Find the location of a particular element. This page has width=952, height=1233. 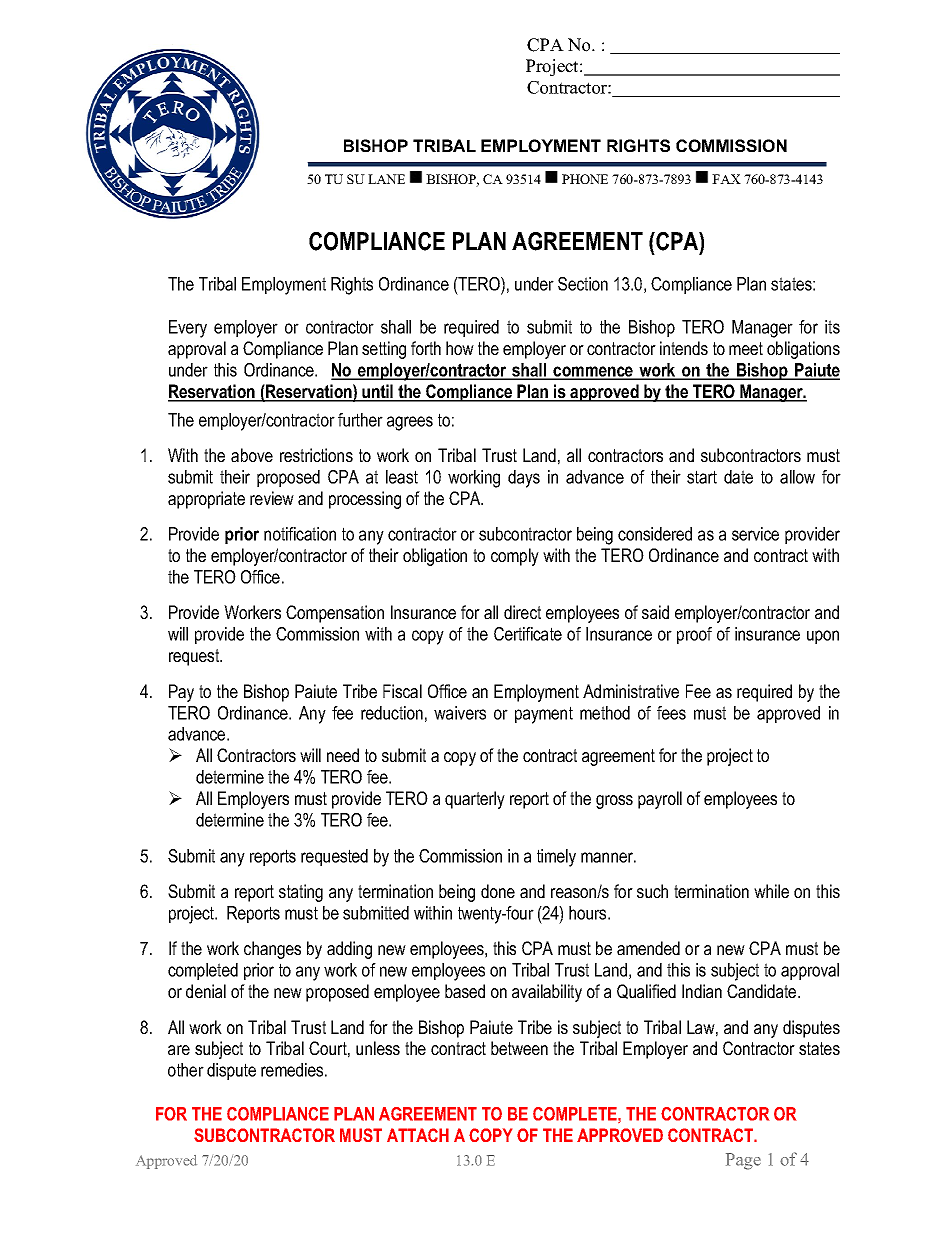

ATTACH is located at coordinates (418, 1135).
